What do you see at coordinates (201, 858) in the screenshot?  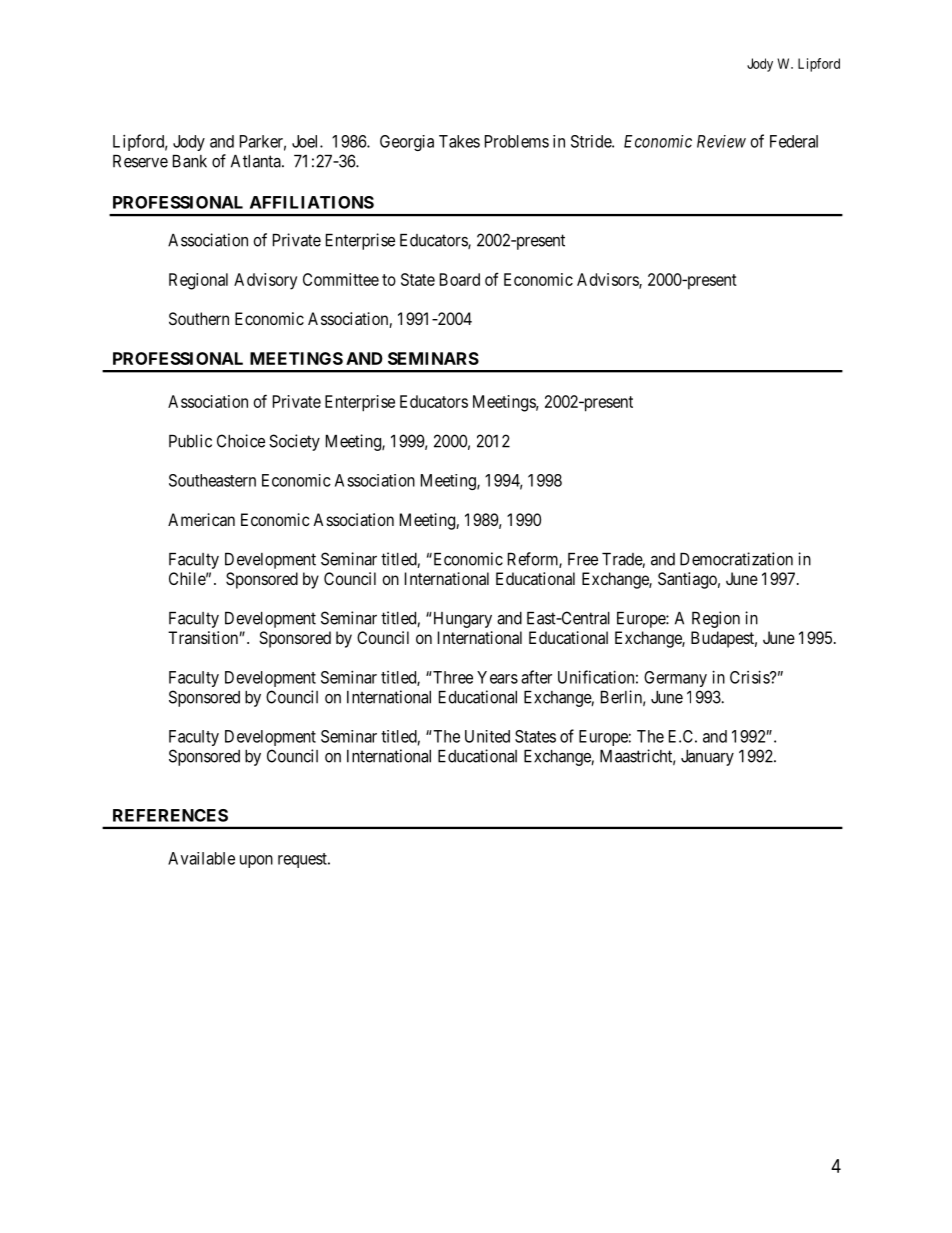 I see `Available` at bounding box center [201, 858].
